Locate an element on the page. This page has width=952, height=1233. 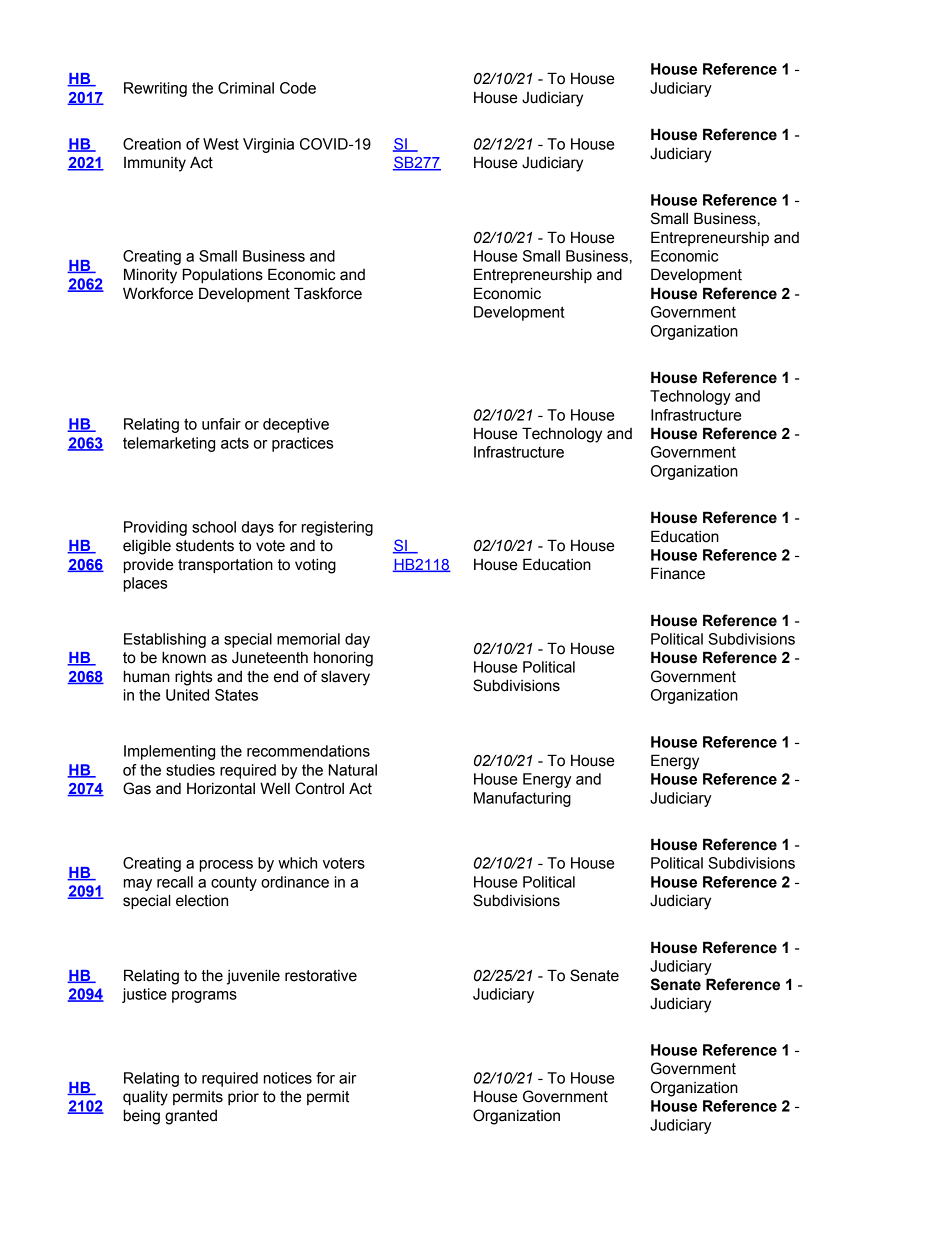
Natural is located at coordinates (353, 770).
